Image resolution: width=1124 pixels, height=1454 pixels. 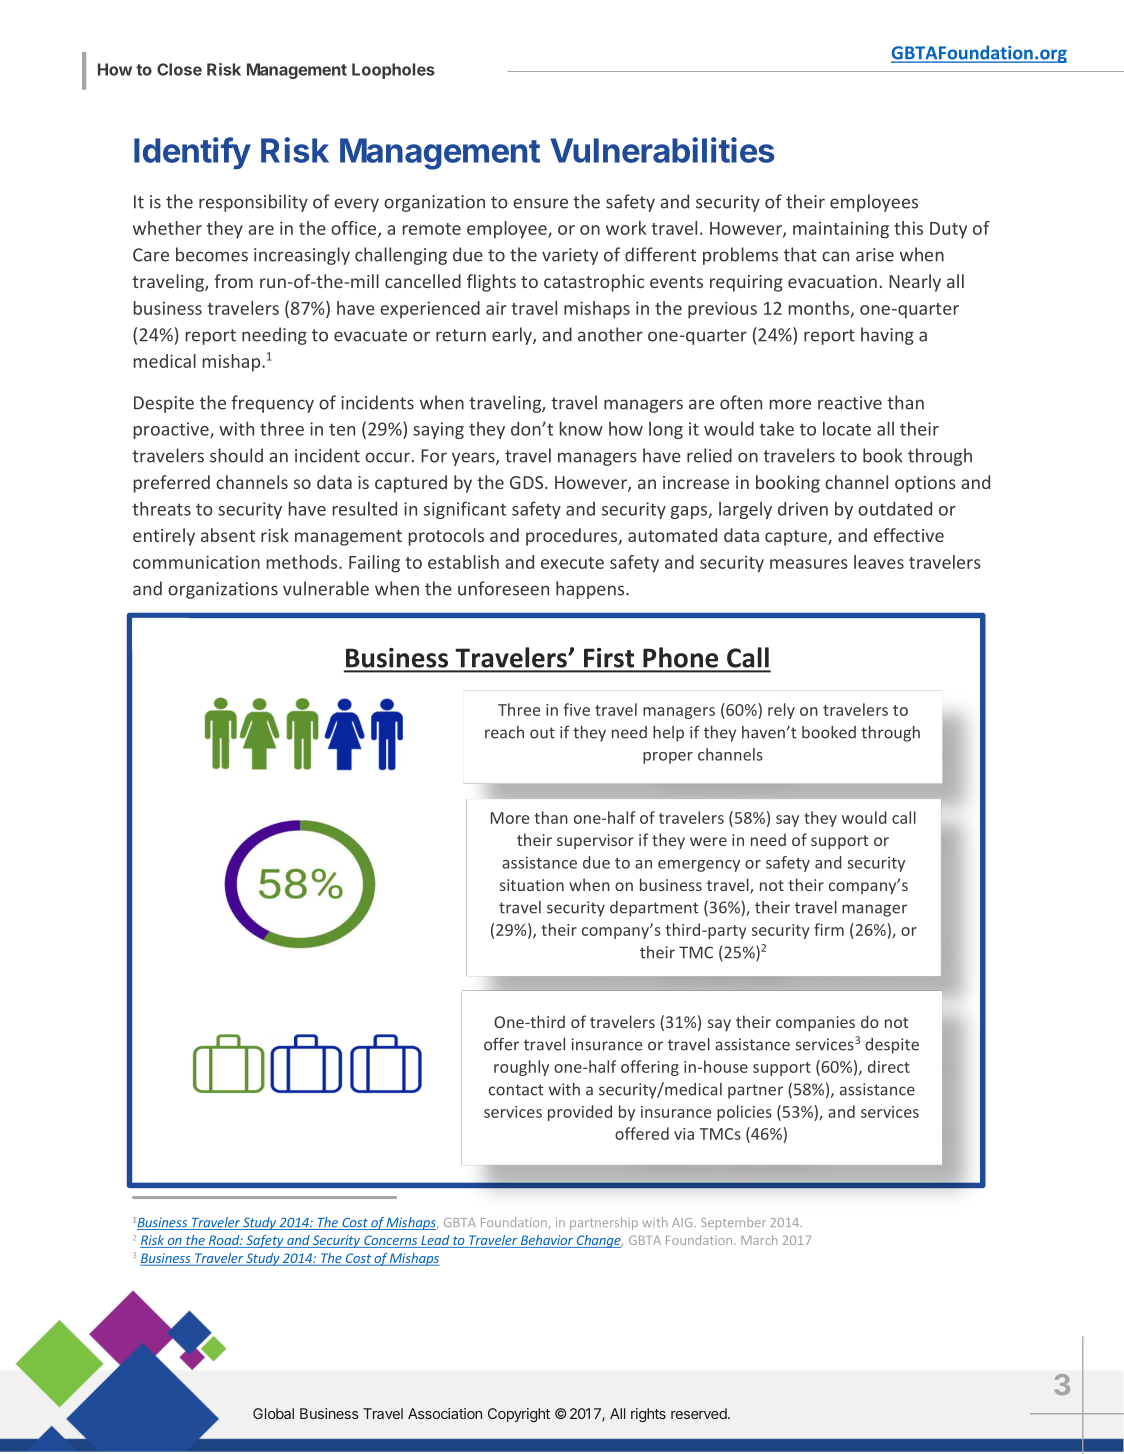 What do you see at coordinates (841, 230) in the page?
I see `maintaining` at bounding box center [841, 230].
